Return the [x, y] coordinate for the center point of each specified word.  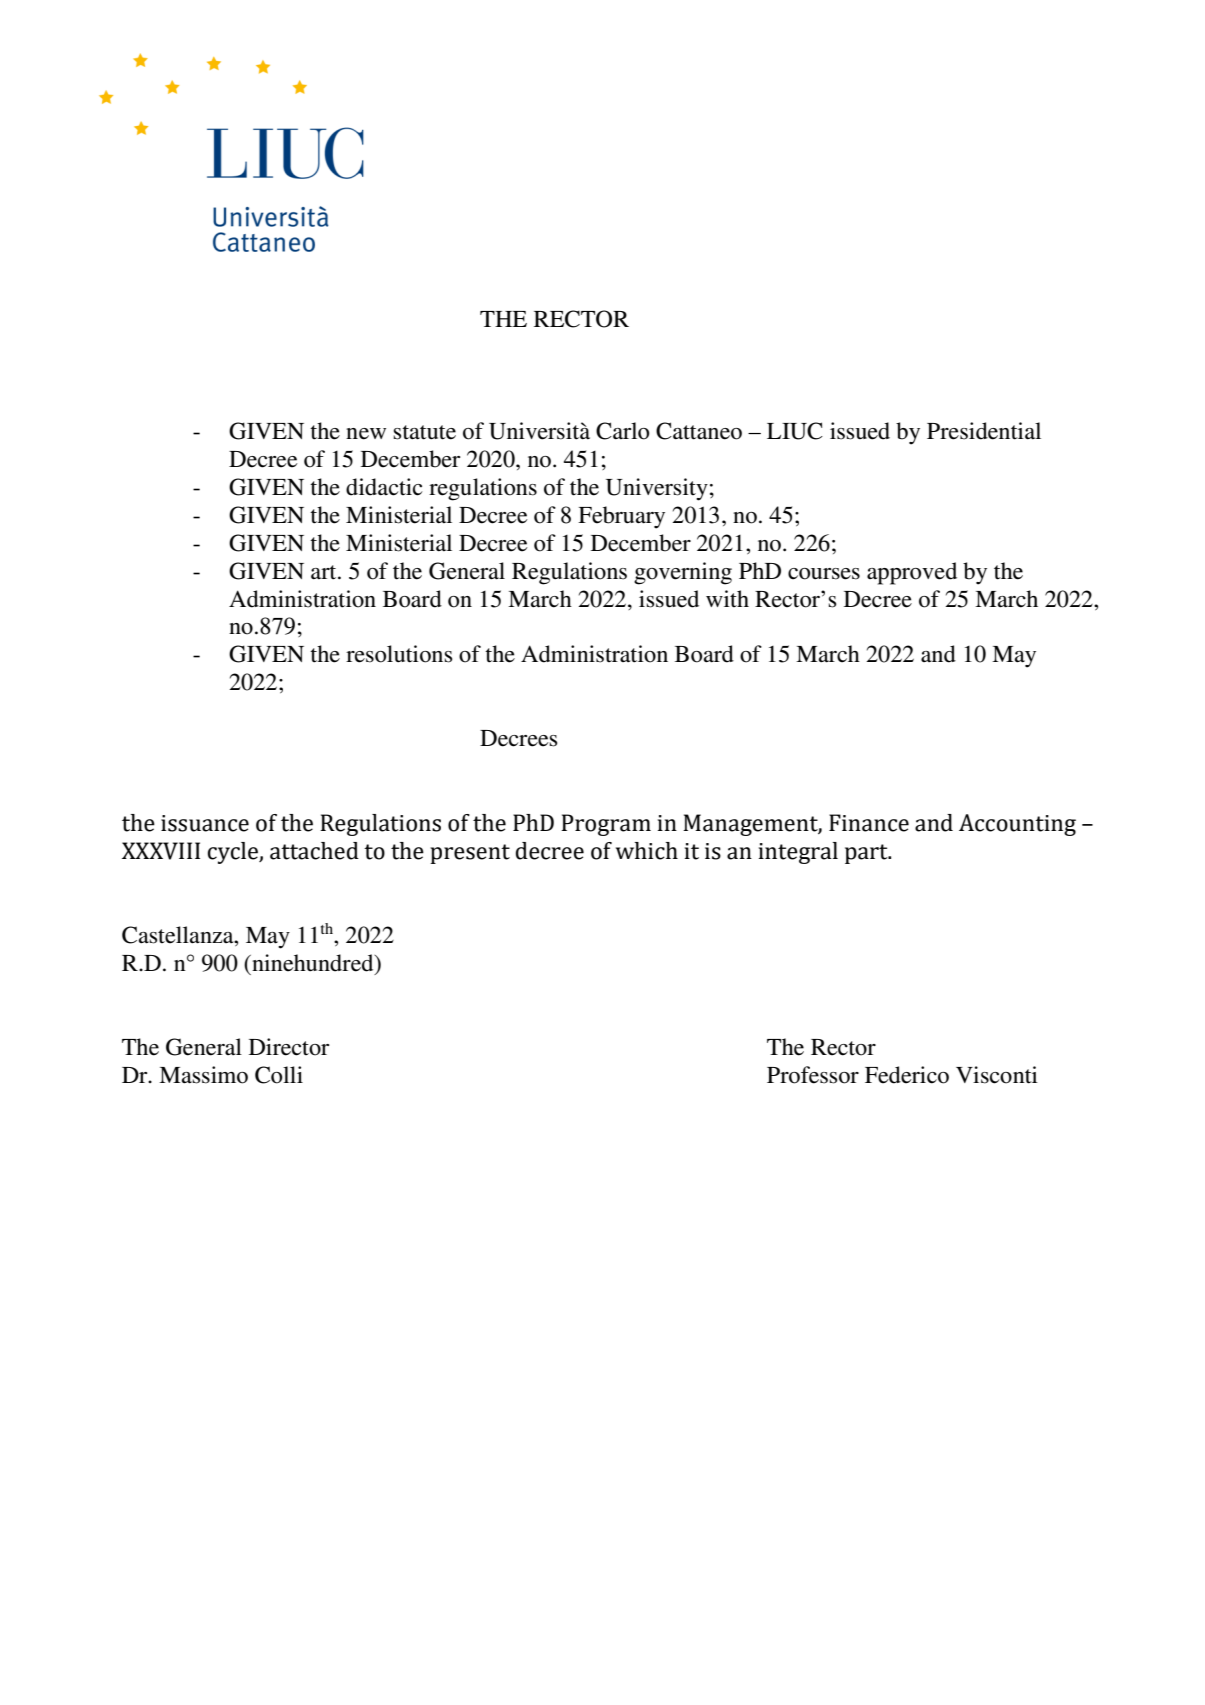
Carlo [622, 431]
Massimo [203, 1075]
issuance [205, 823]
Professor [813, 1075]
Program [606, 825]
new [366, 434]
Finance [869, 823]
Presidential [984, 431]
